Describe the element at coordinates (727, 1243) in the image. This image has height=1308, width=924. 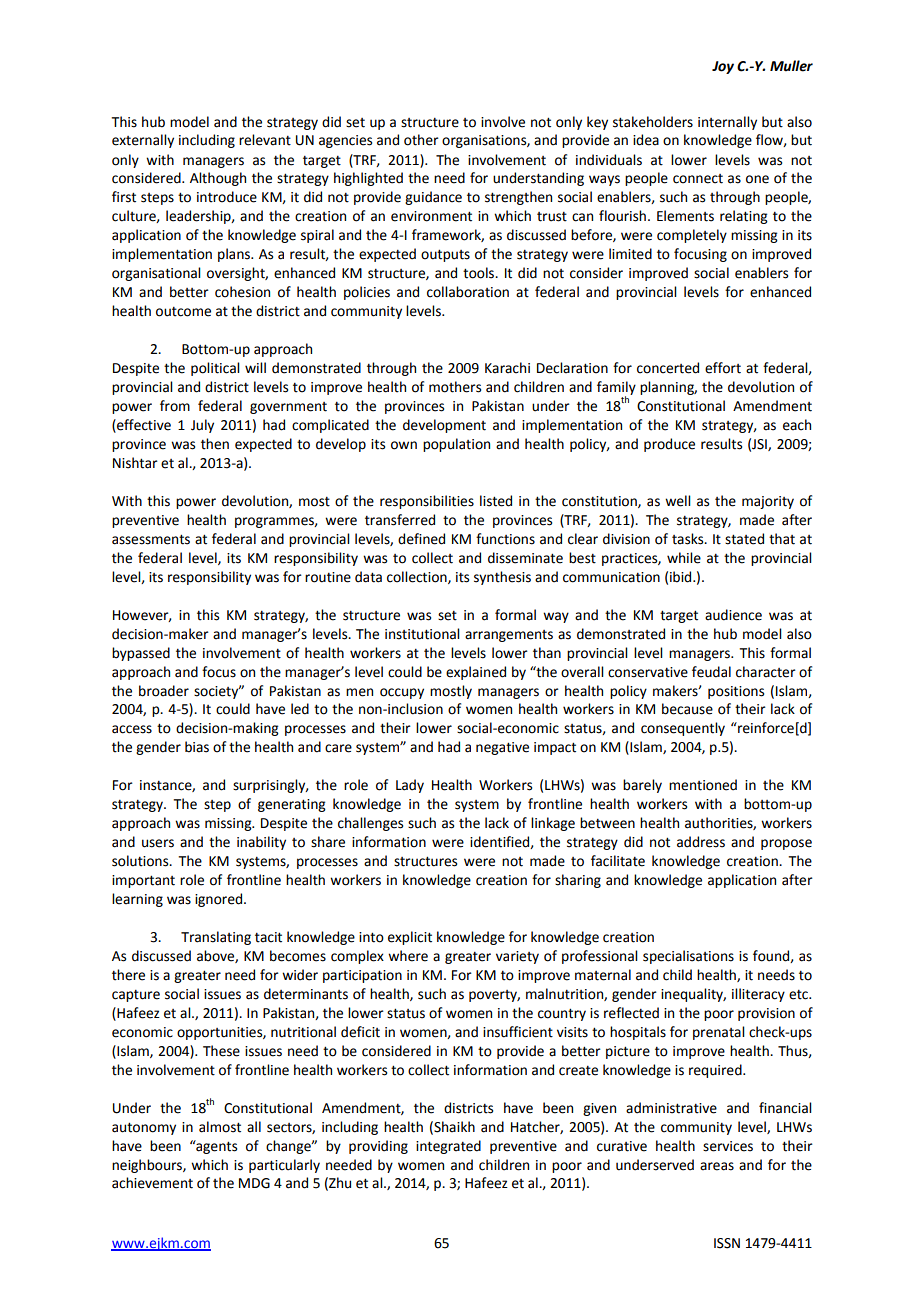
I see `ISSN` at that location.
